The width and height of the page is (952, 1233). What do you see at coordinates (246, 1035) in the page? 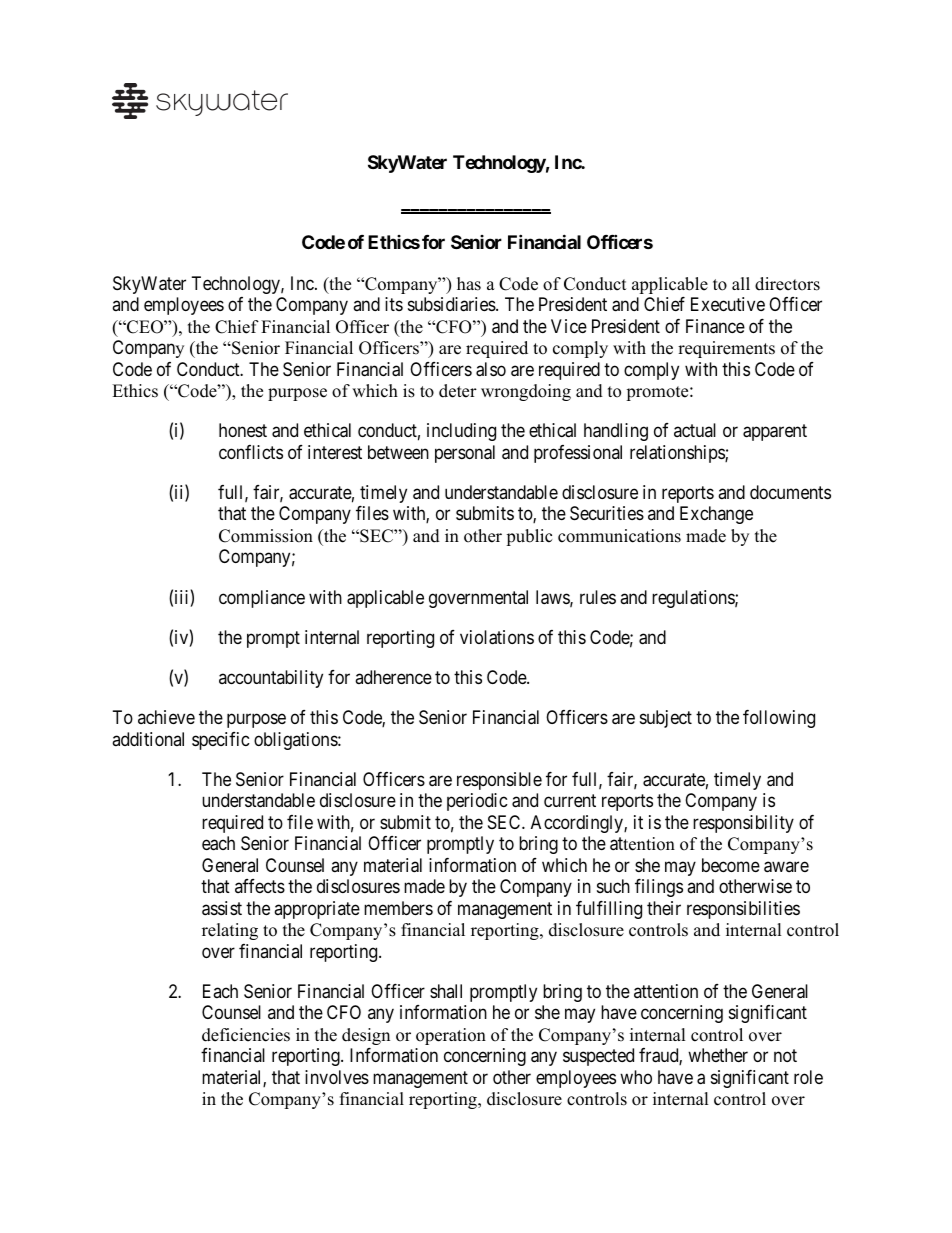
I see `deficiencies` at bounding box center [246, 1035].
